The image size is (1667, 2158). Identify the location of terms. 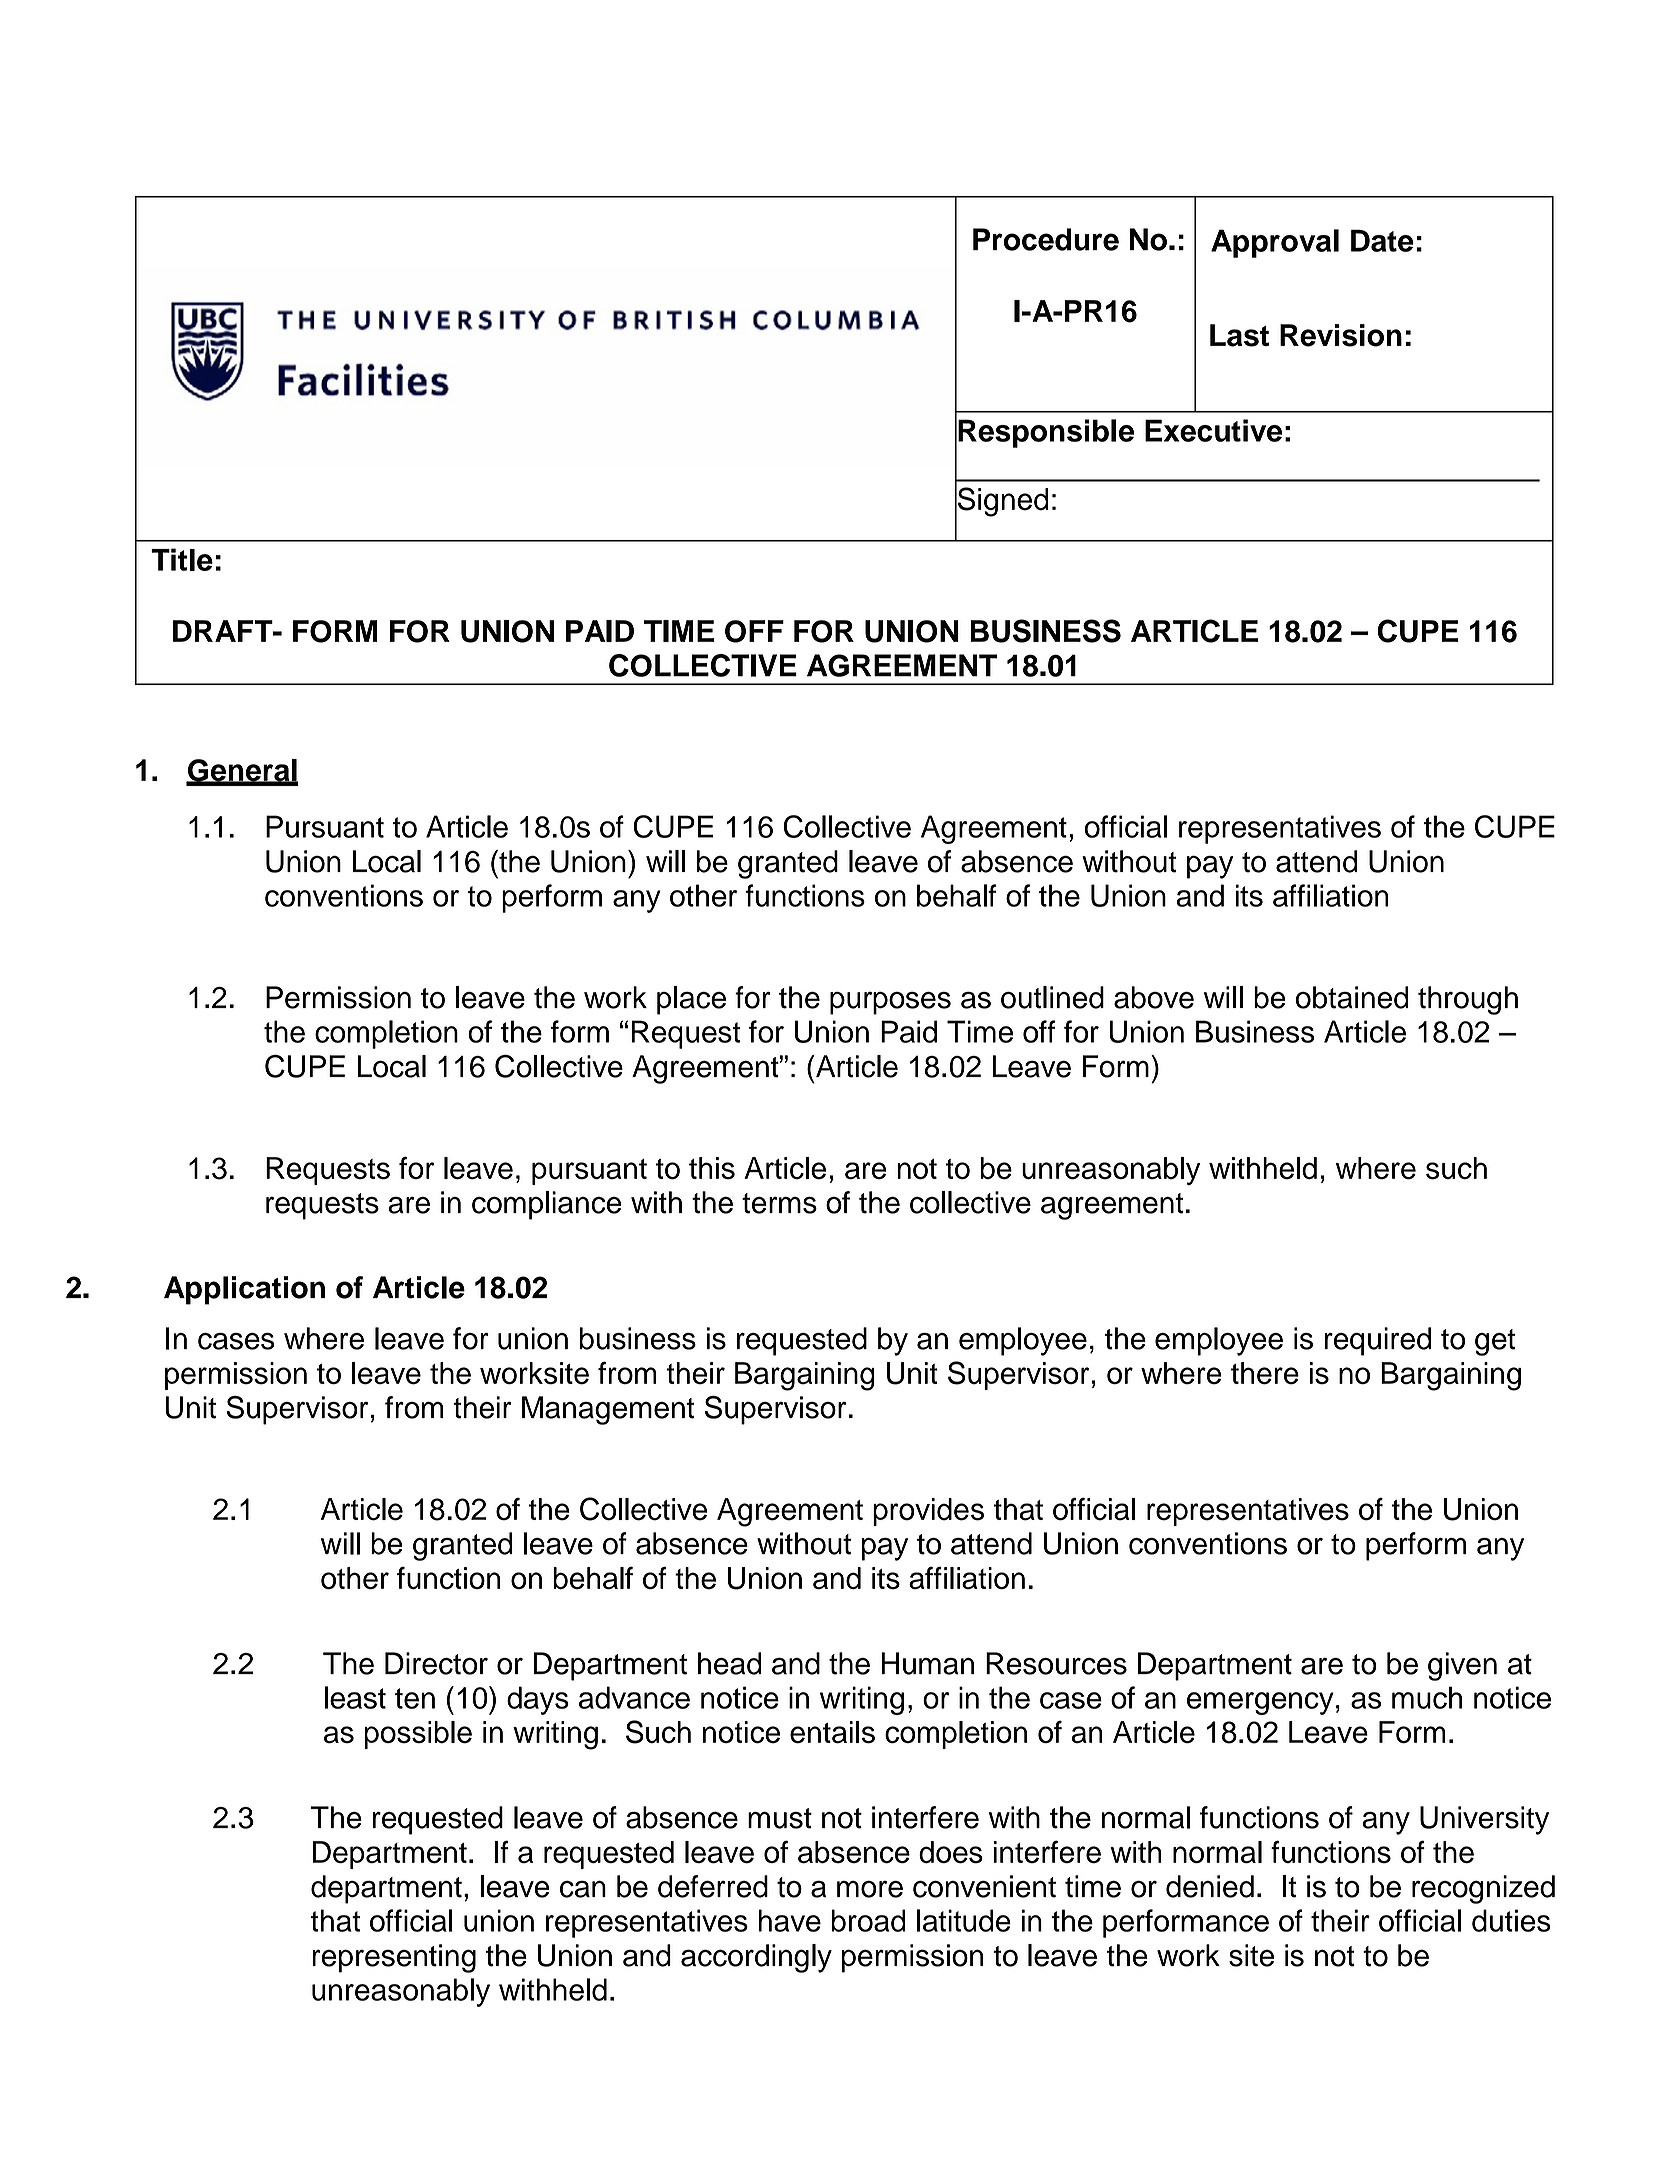
(779, 1203).
